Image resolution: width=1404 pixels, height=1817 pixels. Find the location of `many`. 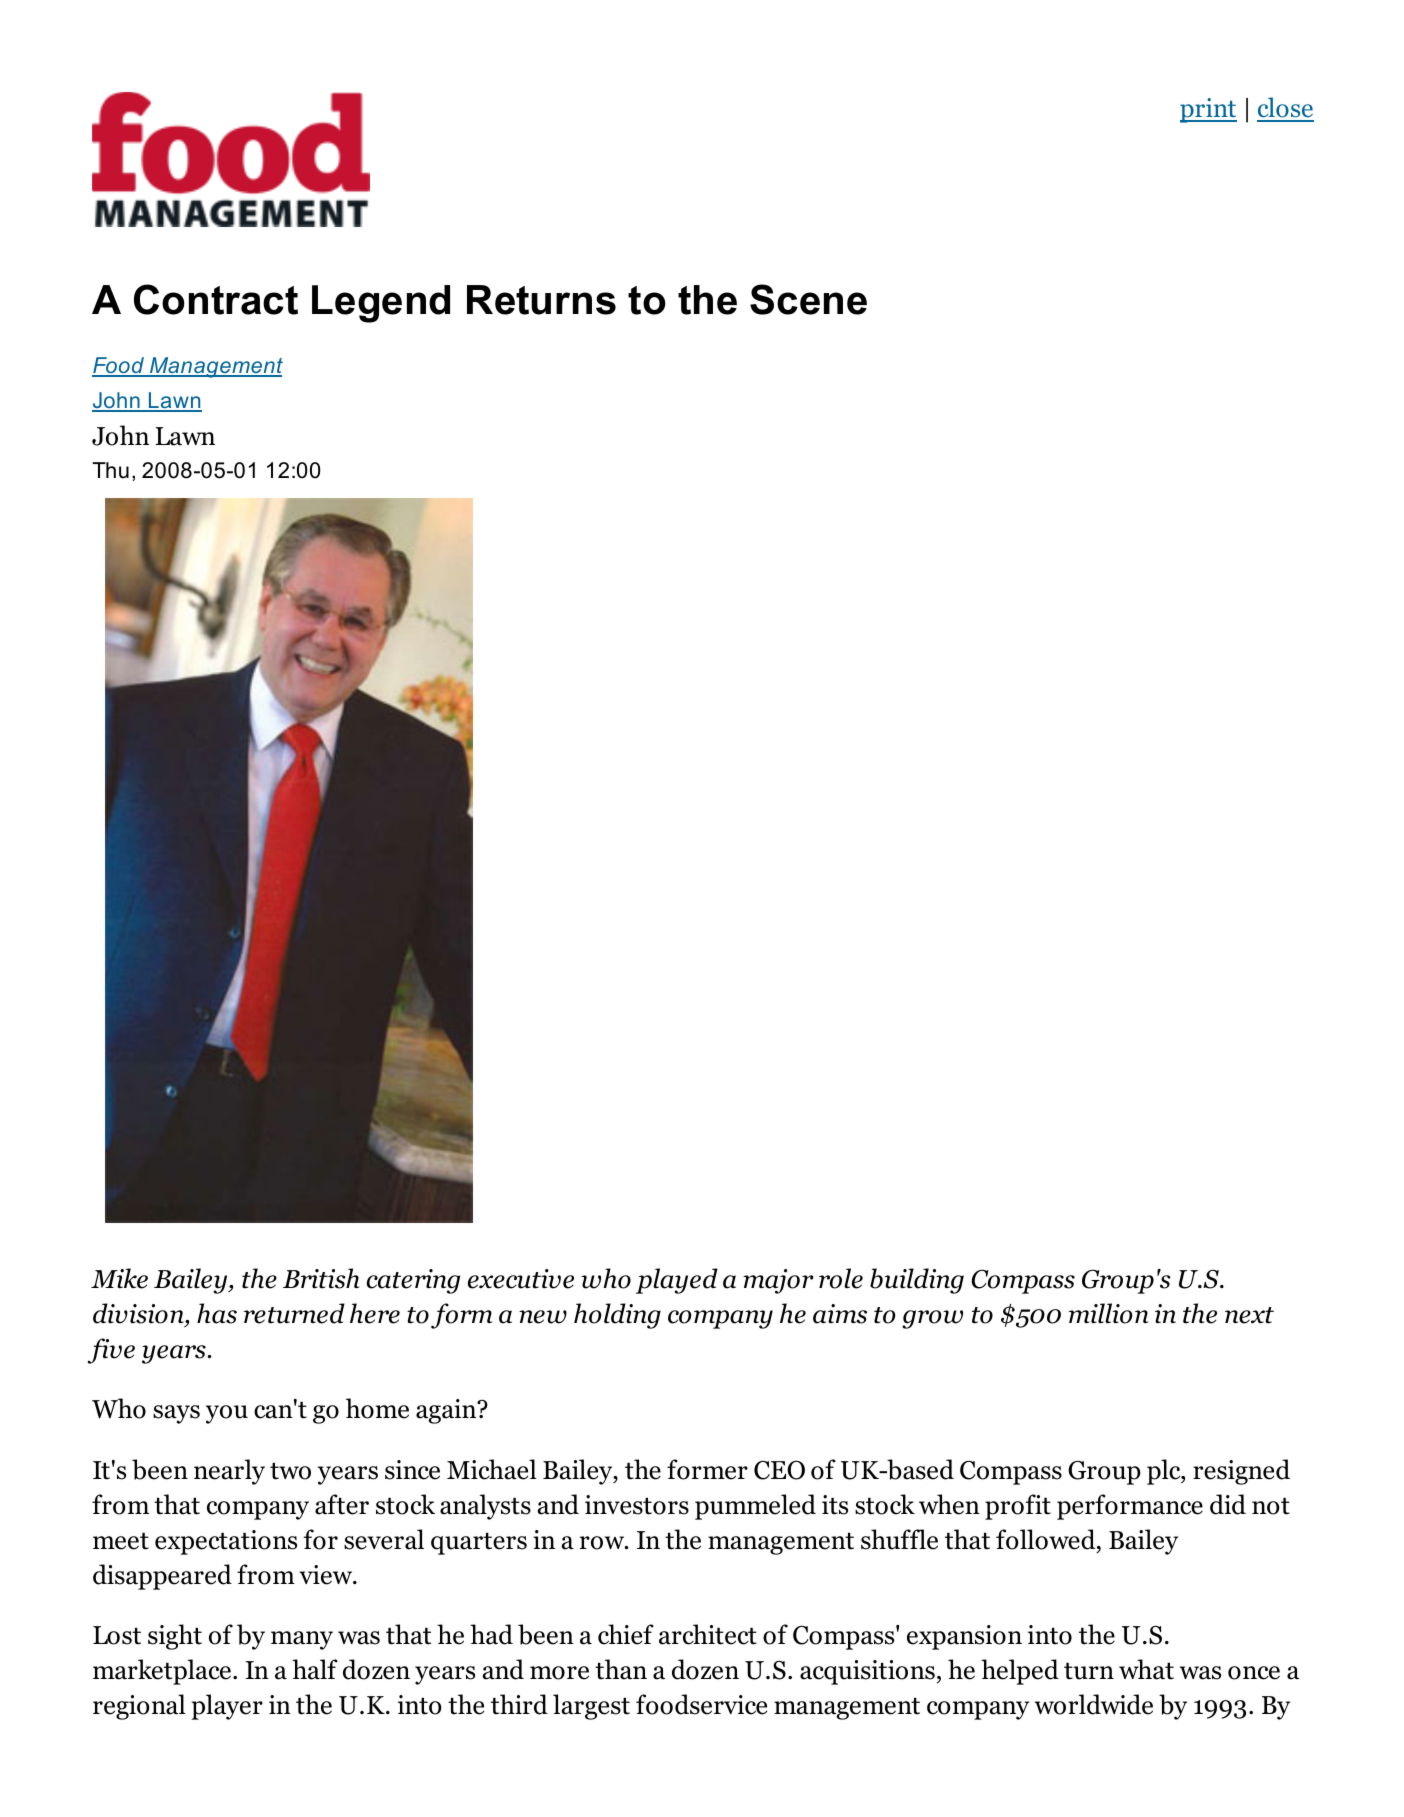

many is located at coordinates (302, 1640).
